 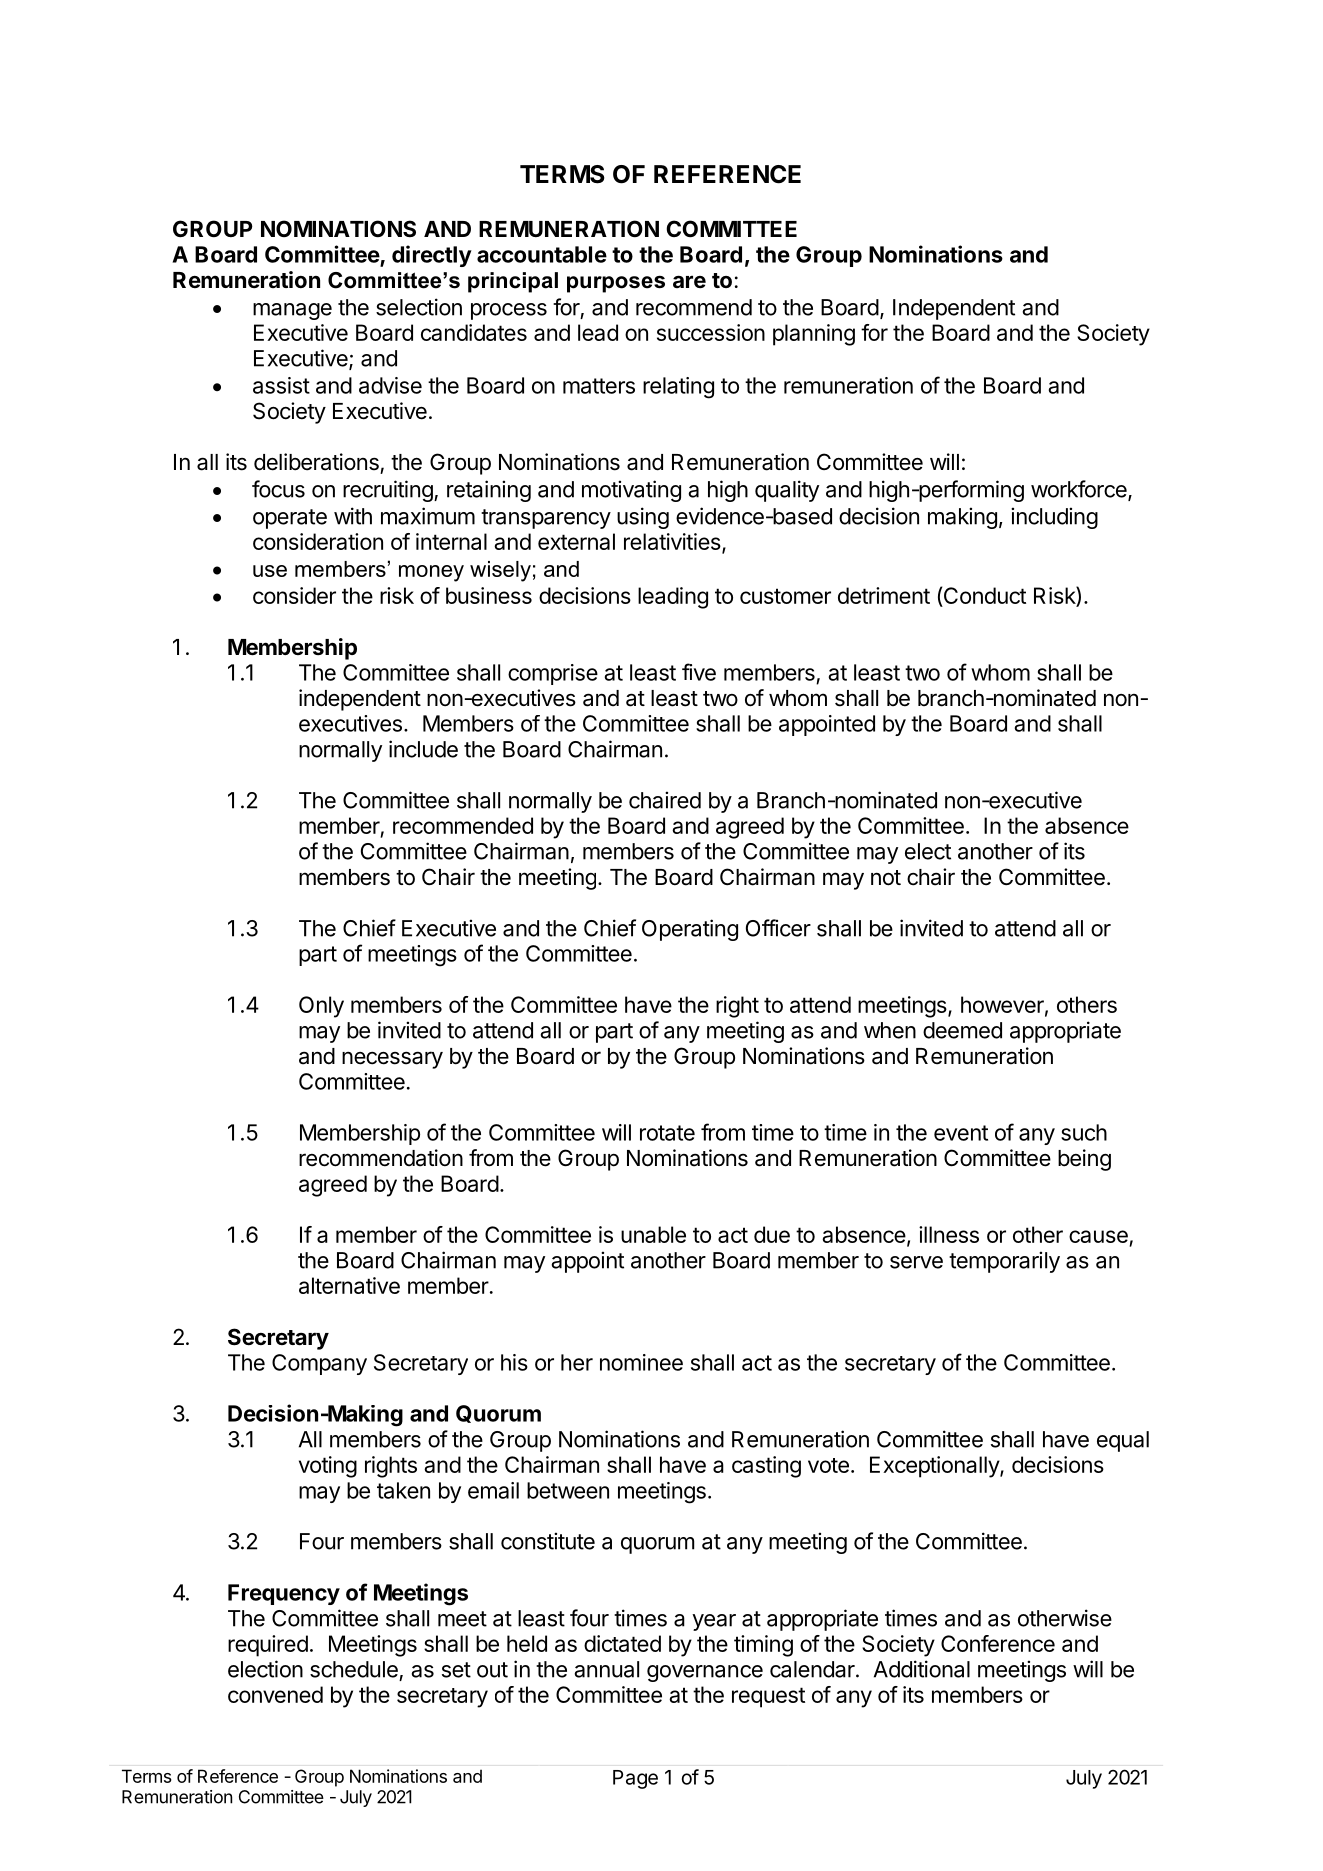 I want to click on directly, so click(x=432, y=256).
